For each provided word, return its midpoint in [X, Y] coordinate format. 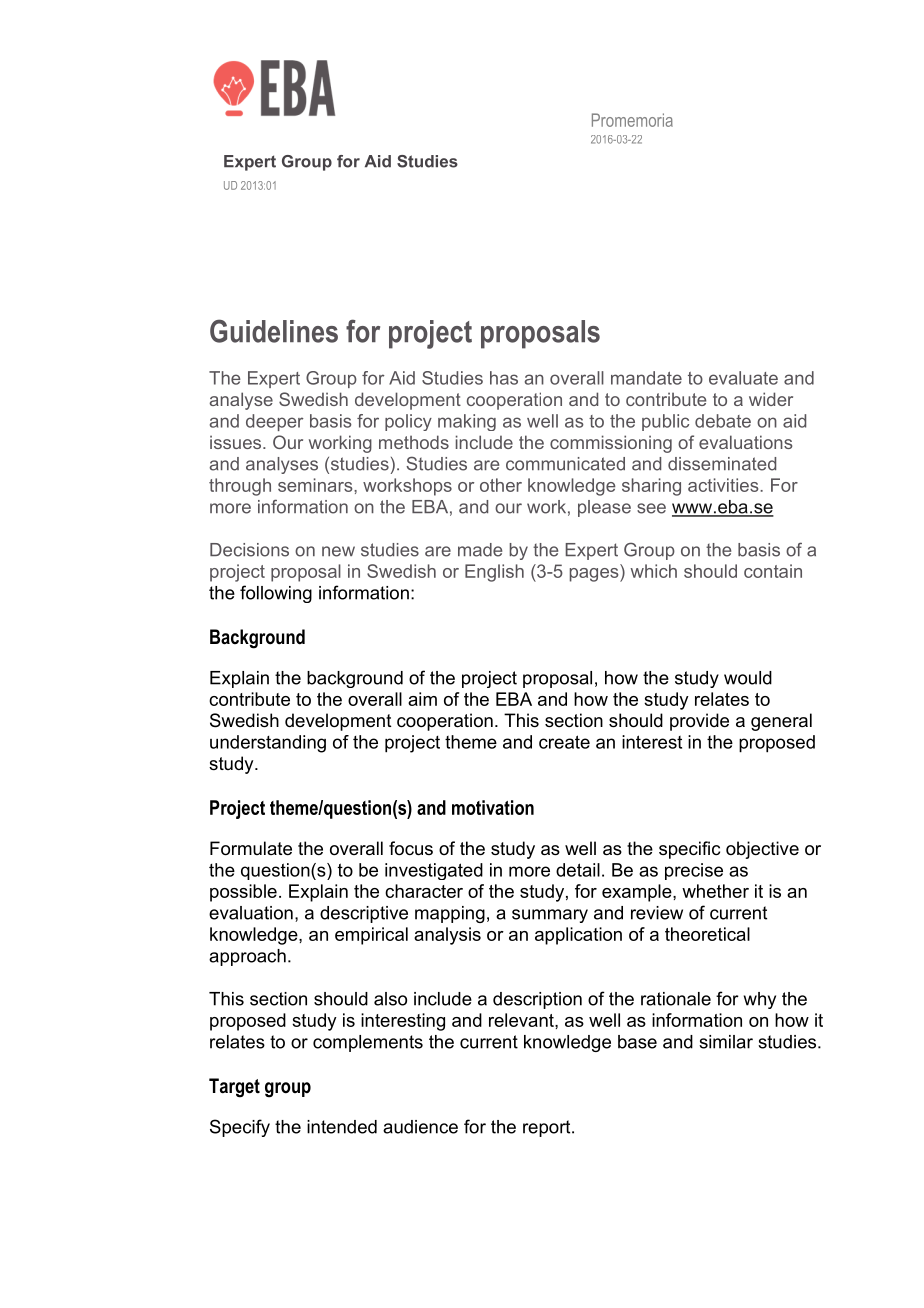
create [564, 742]
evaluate [743, 378]
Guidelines [274, 331]
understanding [268, 744]
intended [342, 1127]
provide [699, 722]
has [504, 378]
